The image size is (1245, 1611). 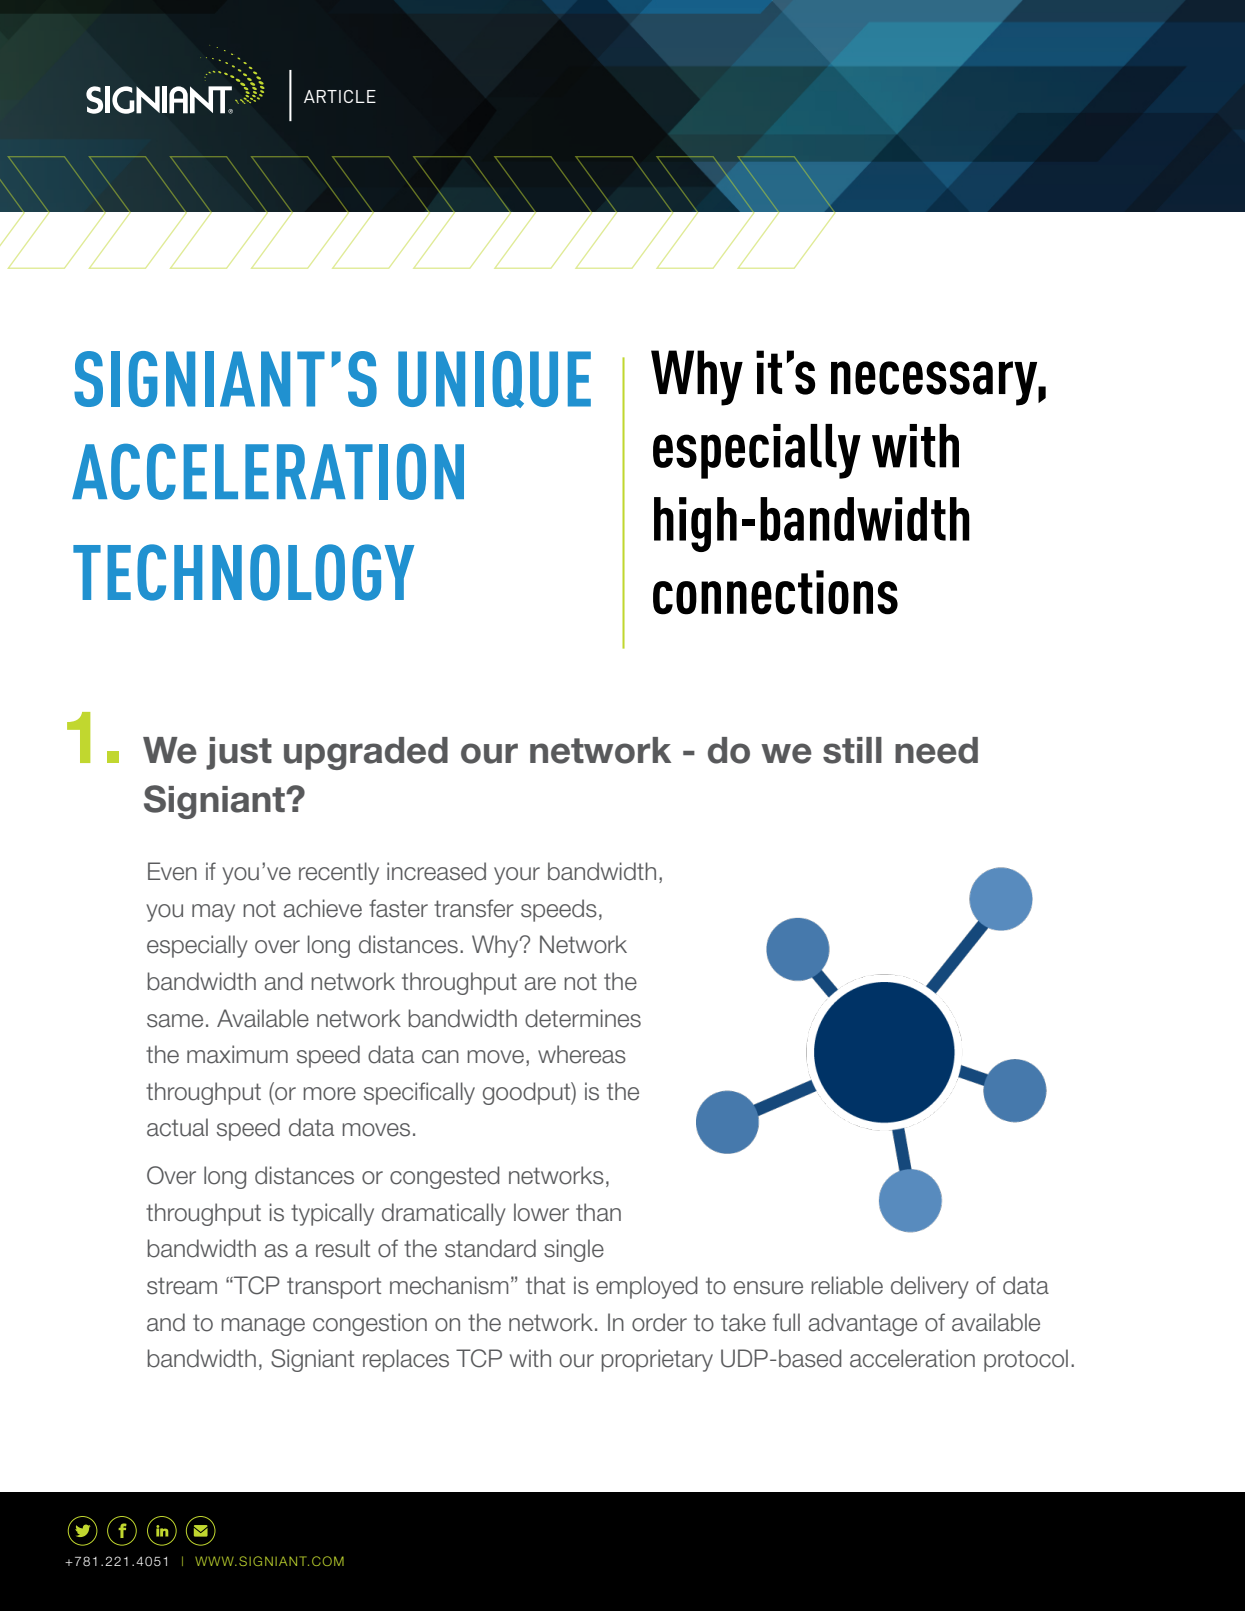 What do you see at coordinates (775, 592) in the page?
I see `connections` at bounding box center [775, 592].
